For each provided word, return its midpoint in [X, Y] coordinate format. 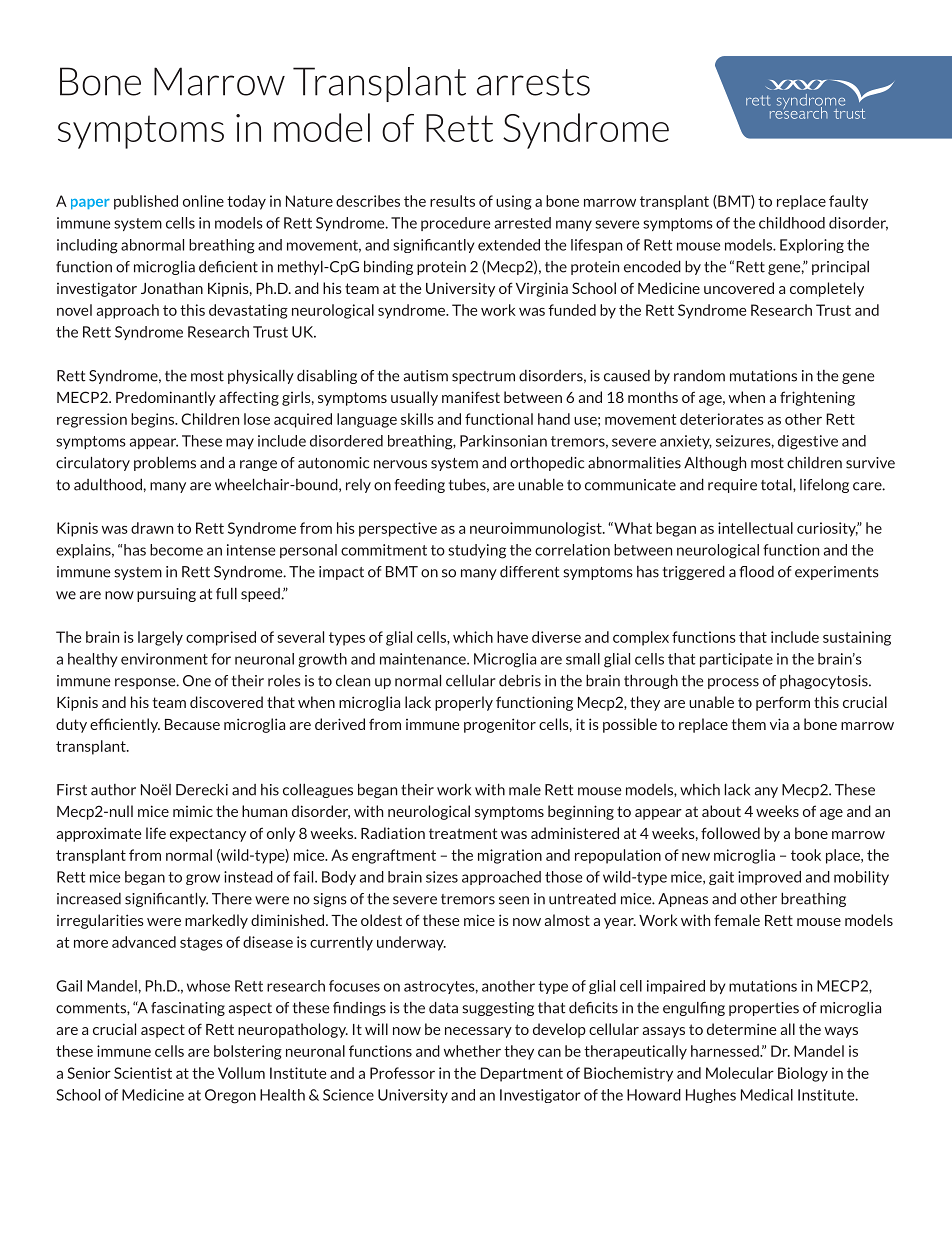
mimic [193, 811]
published [146, 202]
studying [477, 551]
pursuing [166, 595]
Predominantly [166, 398]
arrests [533, 82]
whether [472, 1051]
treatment [463, 833]
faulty [848, 202]
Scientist [143, 1073]
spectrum [483, 377]
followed [730, 833]
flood [756, 572]
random [699, 375]
